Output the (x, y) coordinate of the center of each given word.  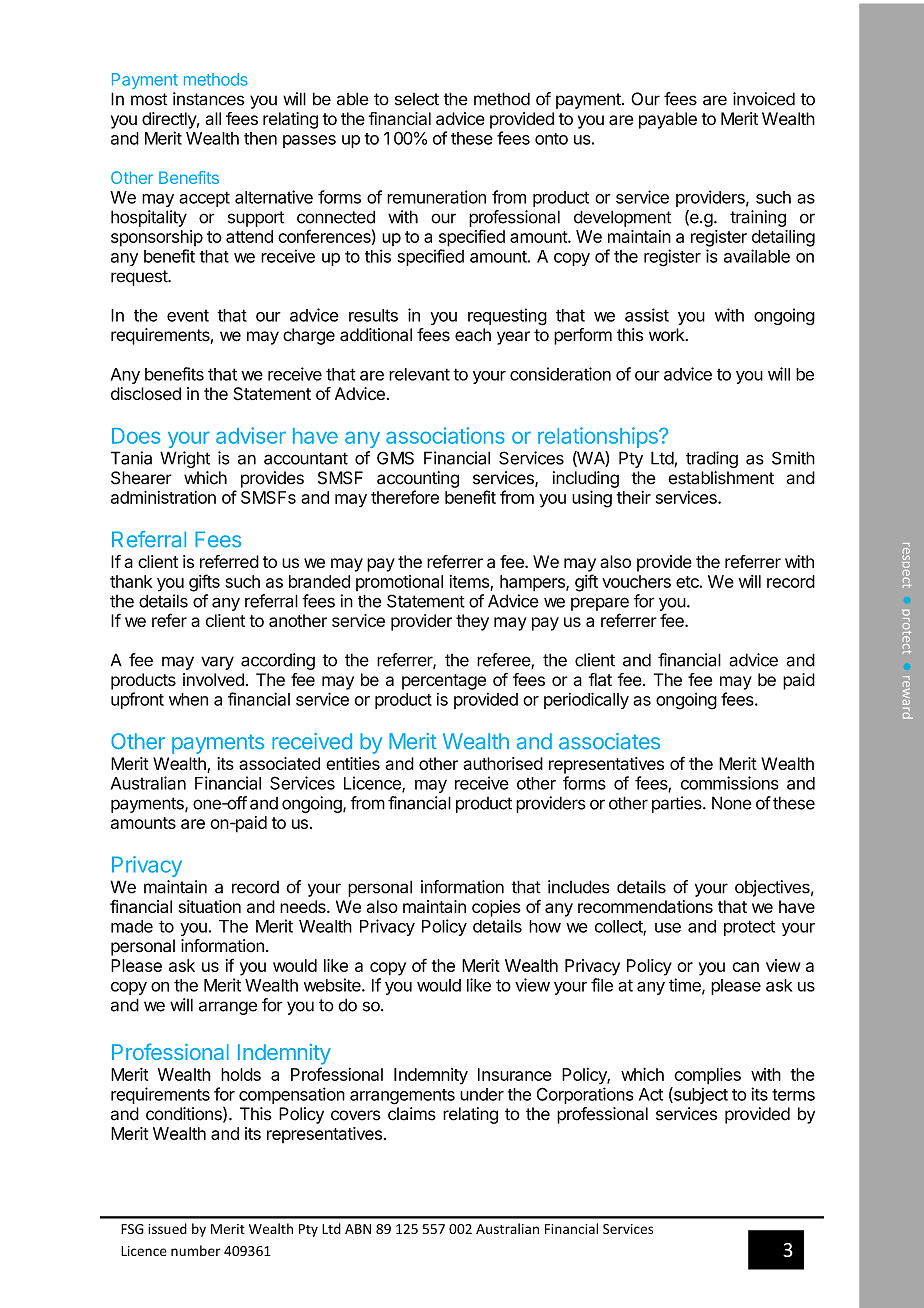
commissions (730, 783)
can (745, 967)
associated (279, 763)
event (188, 316)
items (469, 581)
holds (241, 1074)
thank (131, 581)
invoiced (764, 99)
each (473, 335)
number (196, 1250)
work (668, 335)
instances (209, 99)
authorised (503, 763)
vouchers (636, 581)
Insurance (515, 1074)
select (417, 99)
